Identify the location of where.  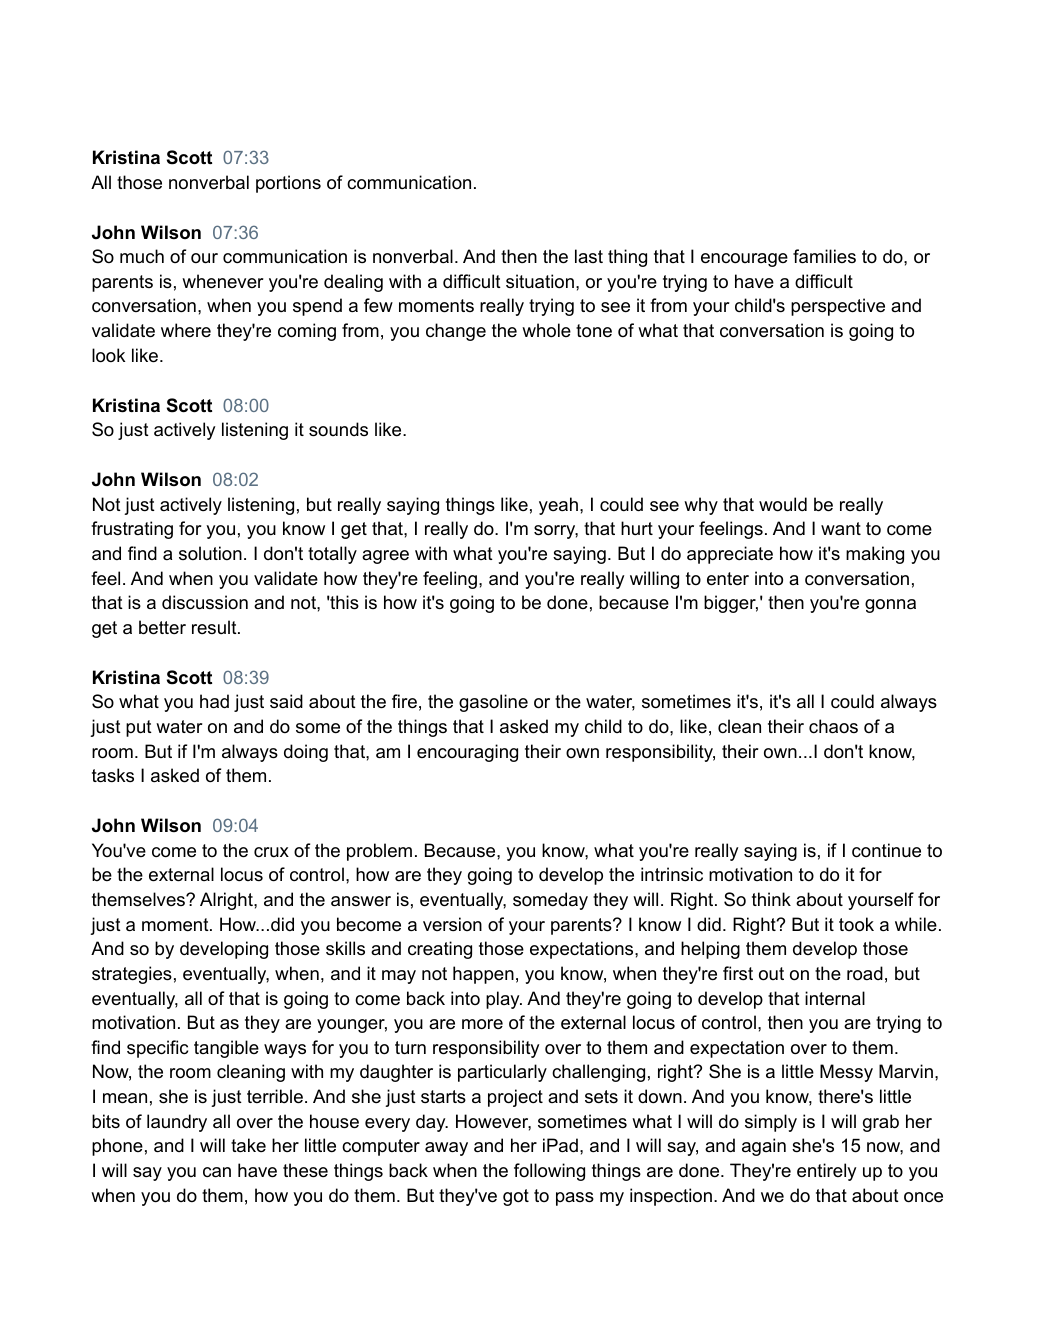
(186, 330).
